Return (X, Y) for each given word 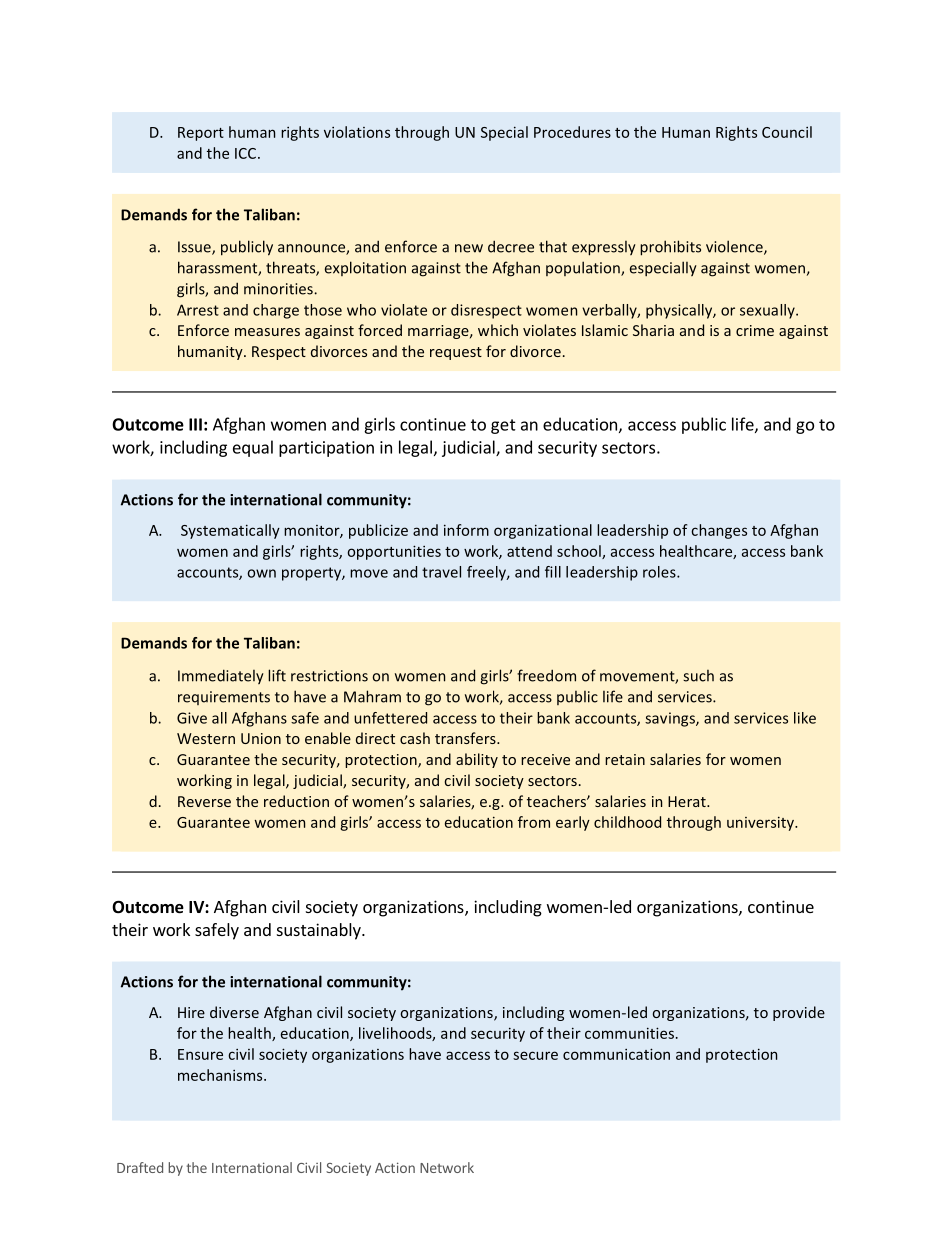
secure (535, 1055)
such (698, 676)
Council (787, 132)
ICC (245, 153)
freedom (546, 675)
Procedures (572, 132)
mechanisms (221, 1075)
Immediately (221, 676)
